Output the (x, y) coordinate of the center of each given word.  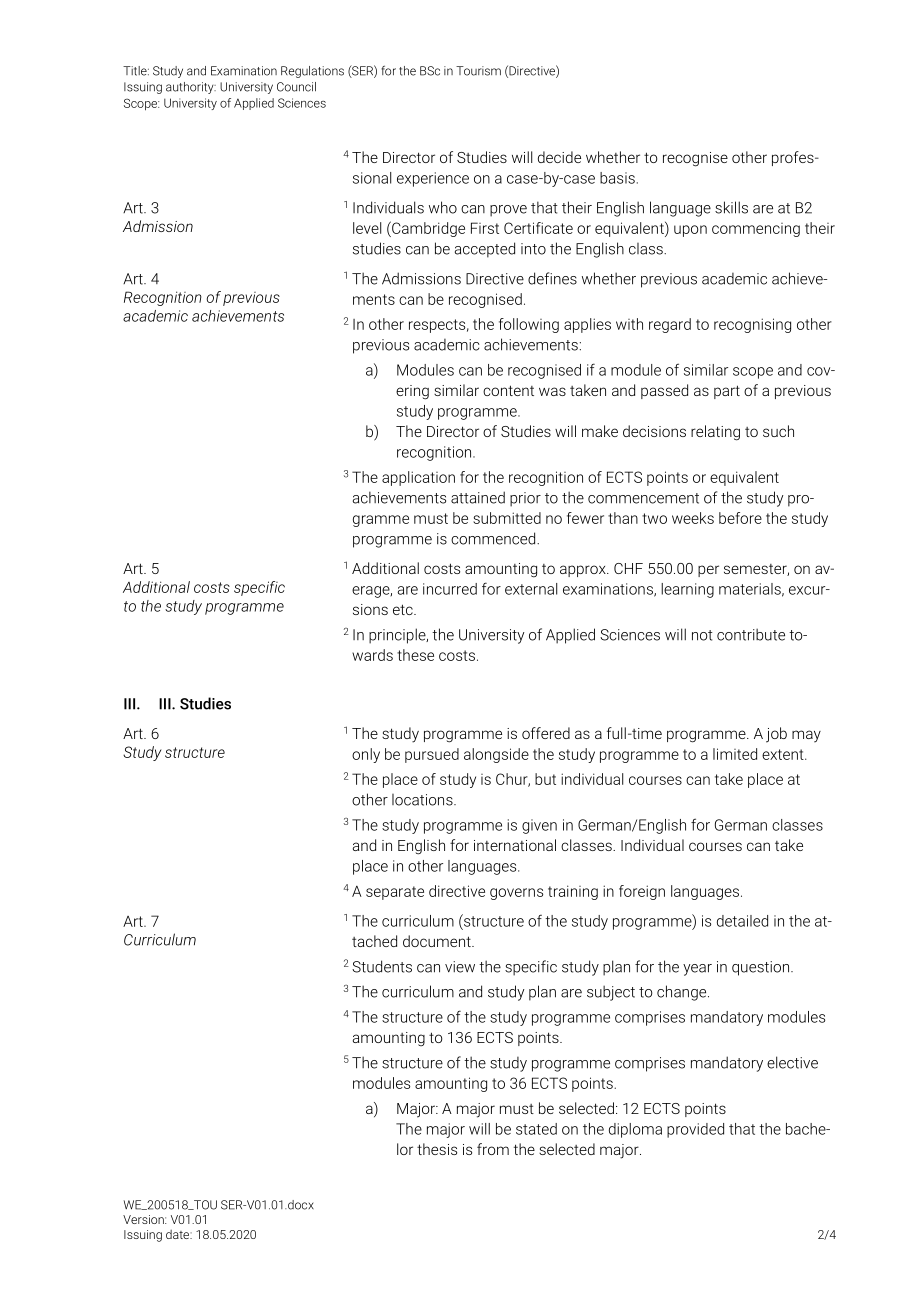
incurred (450, 589)
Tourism (478, 71)
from (493, 1149)
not (702, 635)
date (179, 1234)
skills (731, 207)
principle (398, 636)
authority (191, 88)
